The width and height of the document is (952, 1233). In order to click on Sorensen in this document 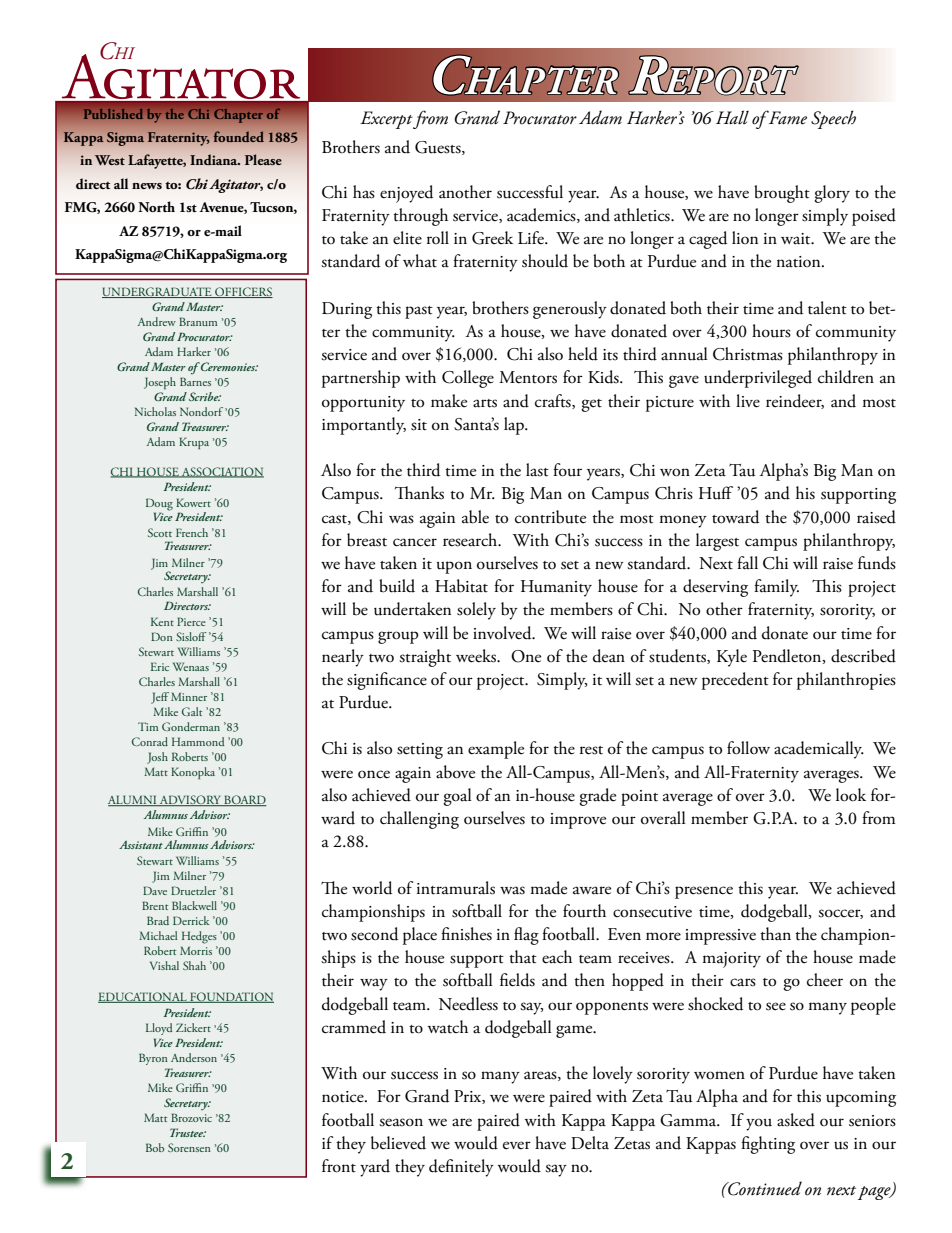, I will do `click(189, 1147)`.
